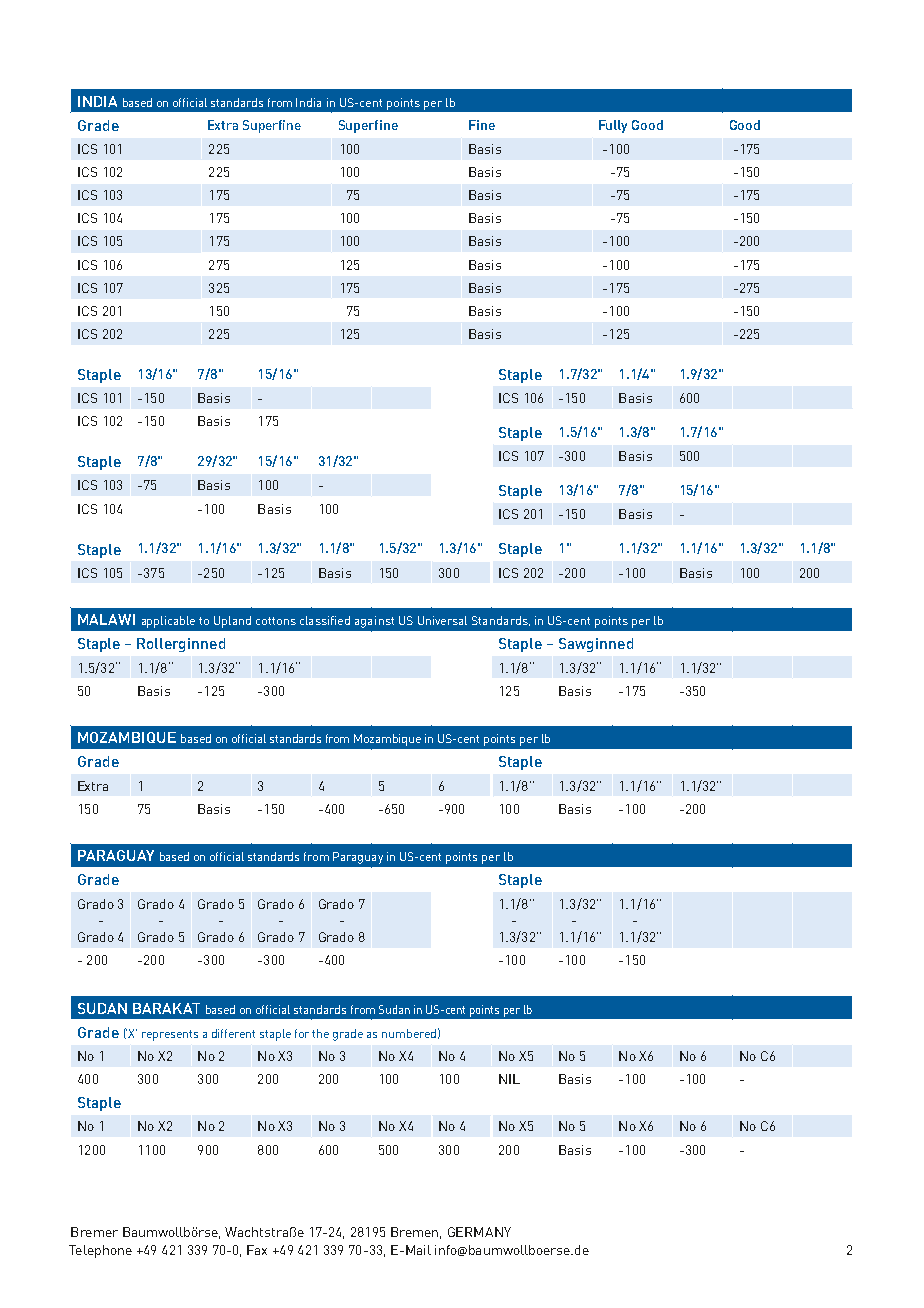 The width and height of the screenshot is (924, 1308). Describe the element at coordinates (168, 622) in the screenshot. I see `applicable` at that location.
